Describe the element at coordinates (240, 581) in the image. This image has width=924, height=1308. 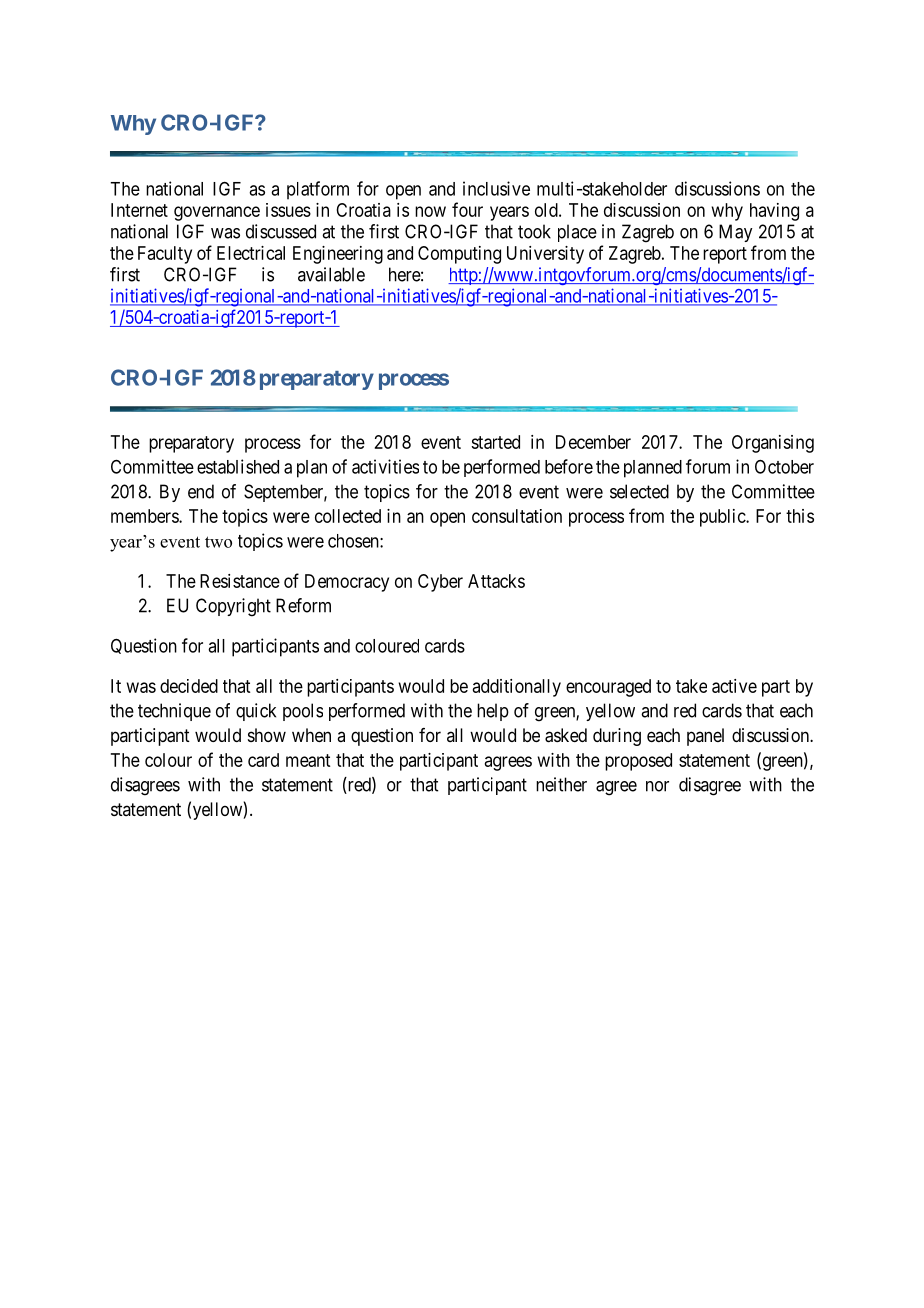
I see `Resistance` at that location.
